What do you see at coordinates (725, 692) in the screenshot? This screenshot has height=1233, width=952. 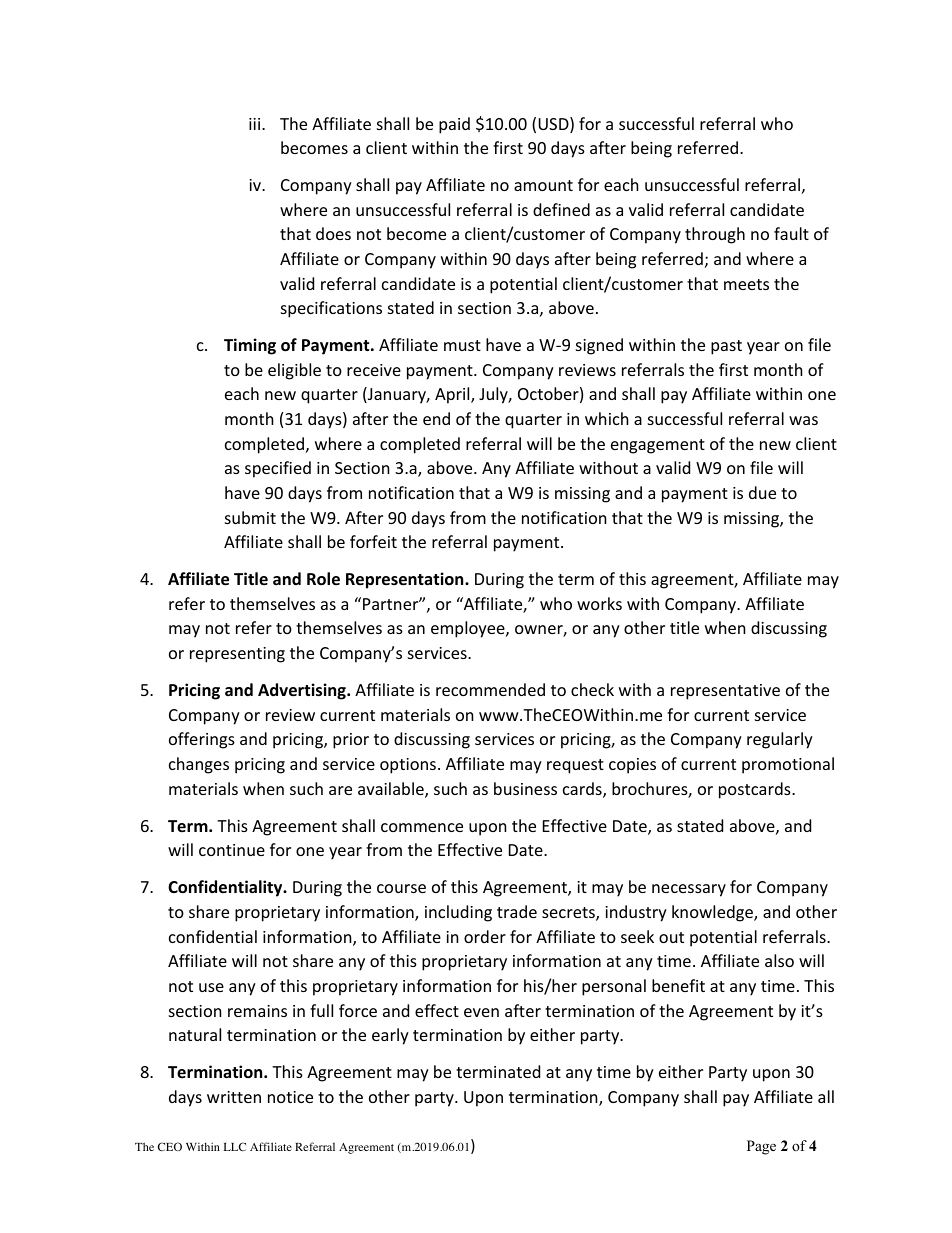 I see `representative` at bounding box center [725, 692].
